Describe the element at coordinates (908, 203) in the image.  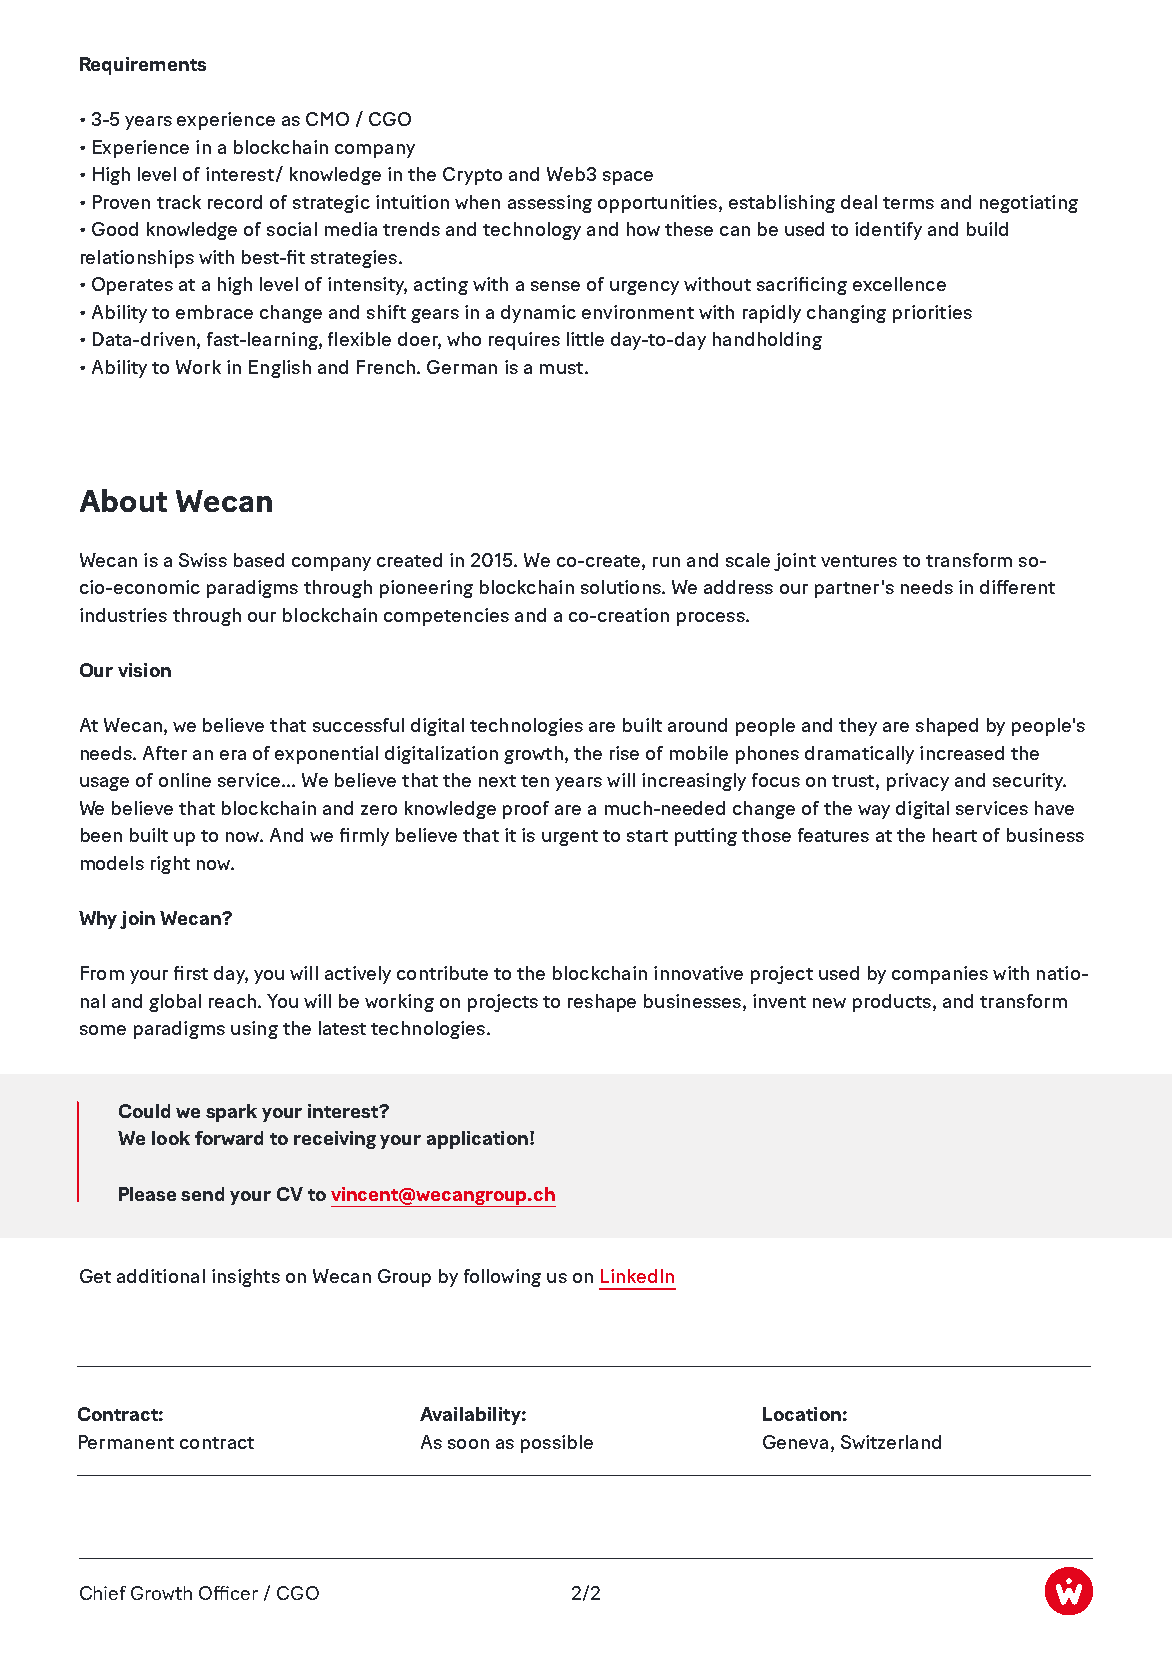
I see `terms` at that location.
